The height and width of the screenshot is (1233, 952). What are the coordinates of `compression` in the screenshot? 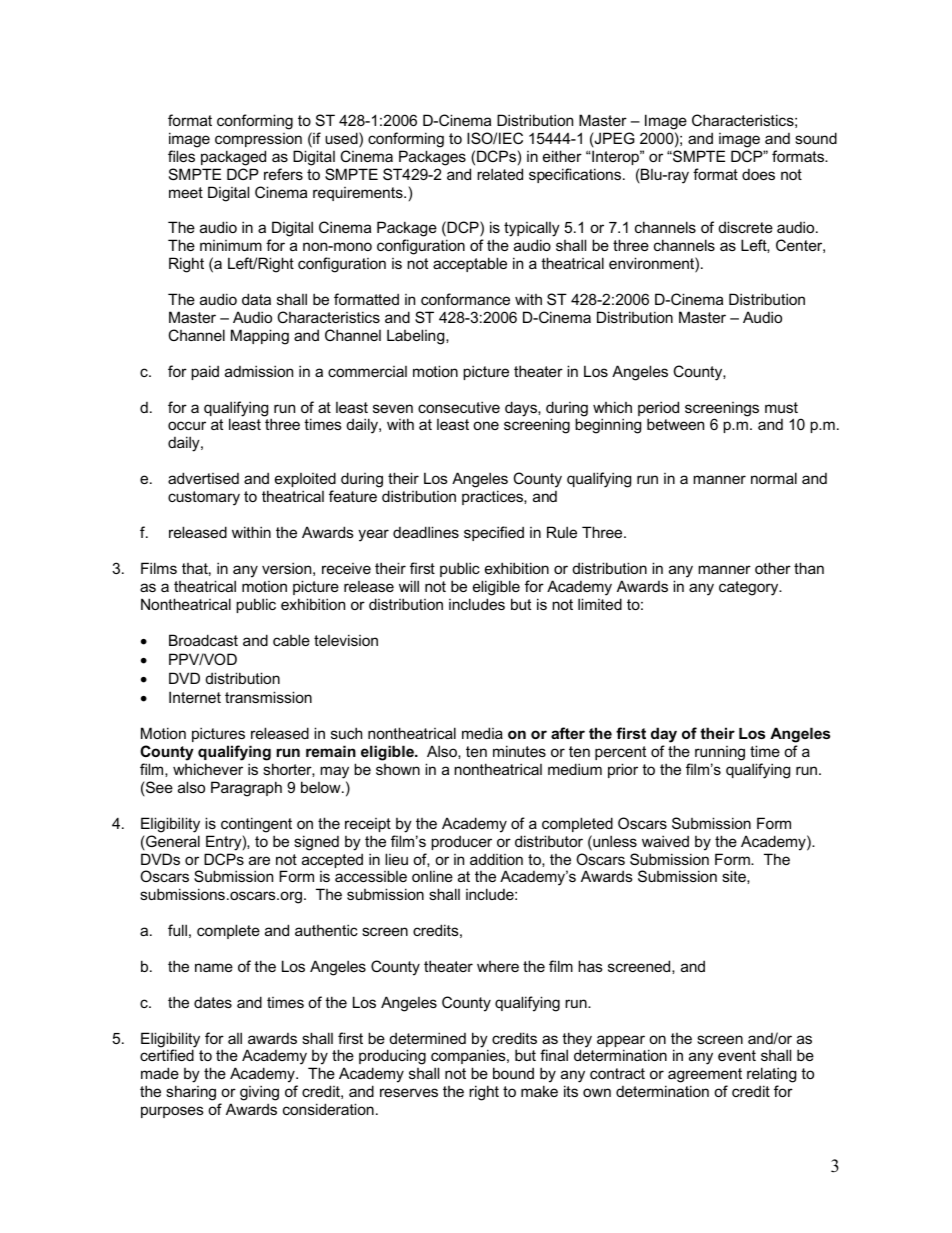 It's located at (258, 140).
